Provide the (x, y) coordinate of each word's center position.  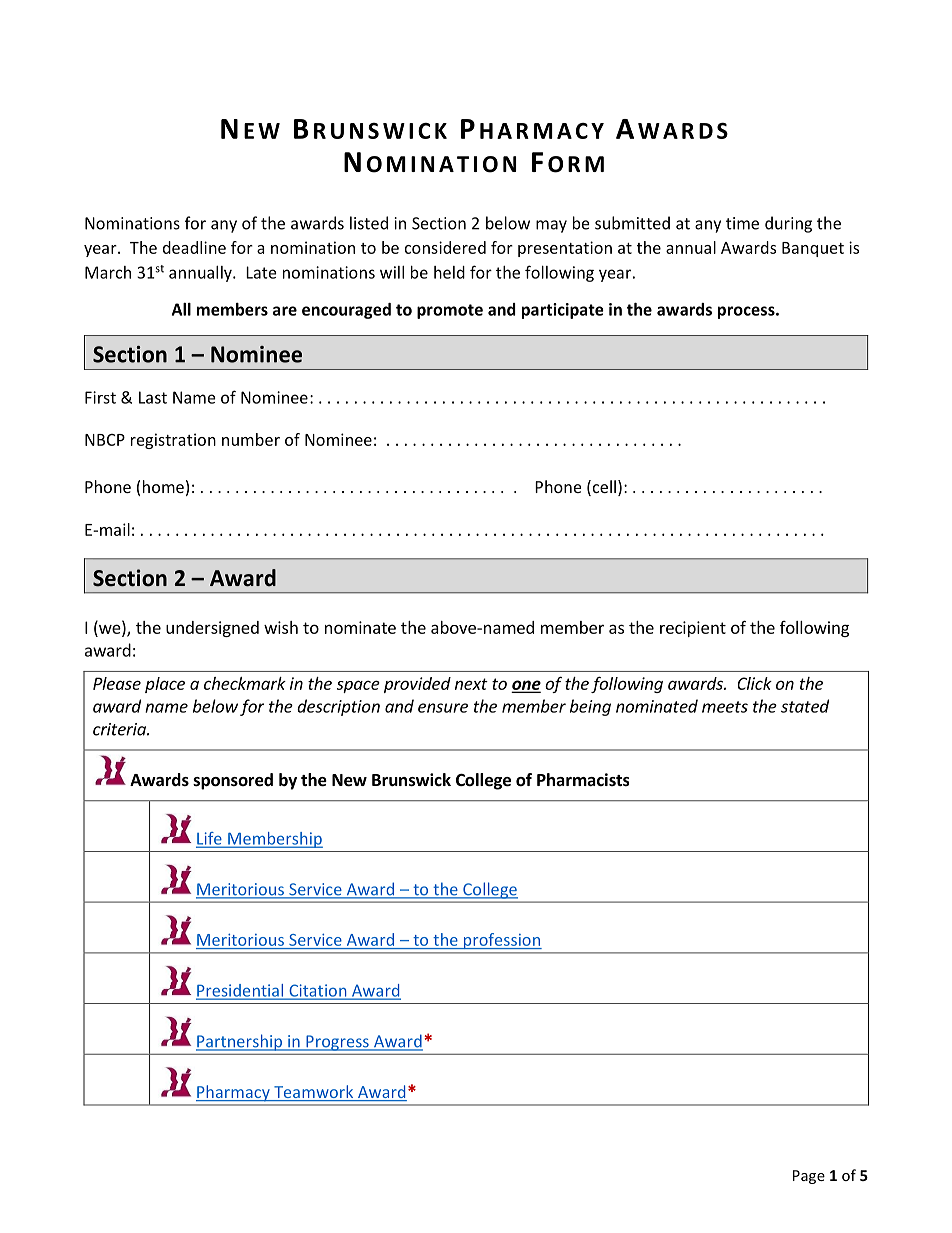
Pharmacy (234, 1093)
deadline (194, 247)
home (163, 486)
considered (445, 247)
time (742, 223)
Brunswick (411, 780)
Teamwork (314, 1093)
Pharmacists (583, 779)
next (471, 684)
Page (809, 1177)
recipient (693, 629)
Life (210, 839)
